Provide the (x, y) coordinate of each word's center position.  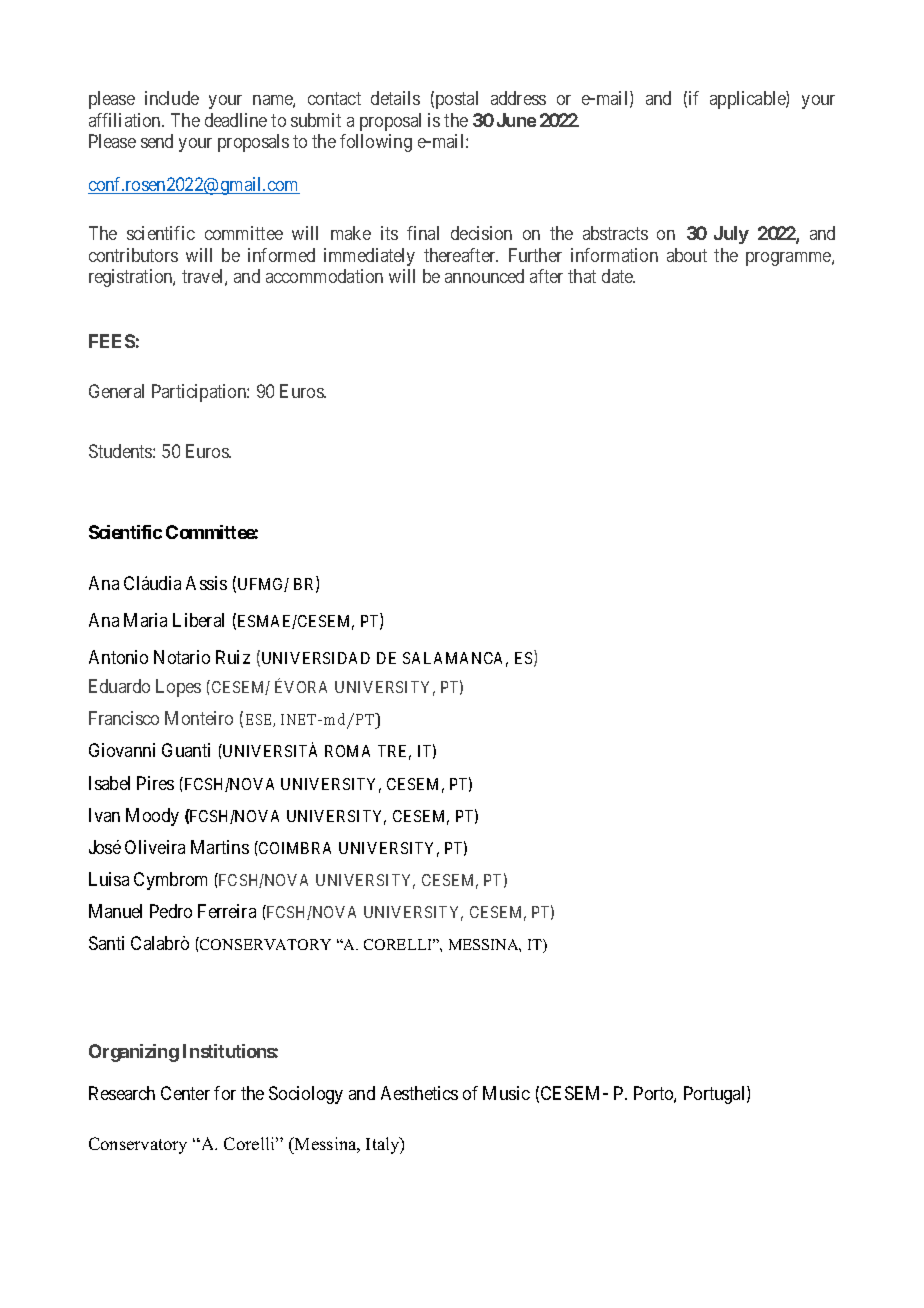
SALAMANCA (455, 659)
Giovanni (122, 750)
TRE (394, 752)
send (157, 141)
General (116, 391)
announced (484, 276)
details (395, 98)
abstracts (615, 233)
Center (185, 1093)
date (618, 276)
